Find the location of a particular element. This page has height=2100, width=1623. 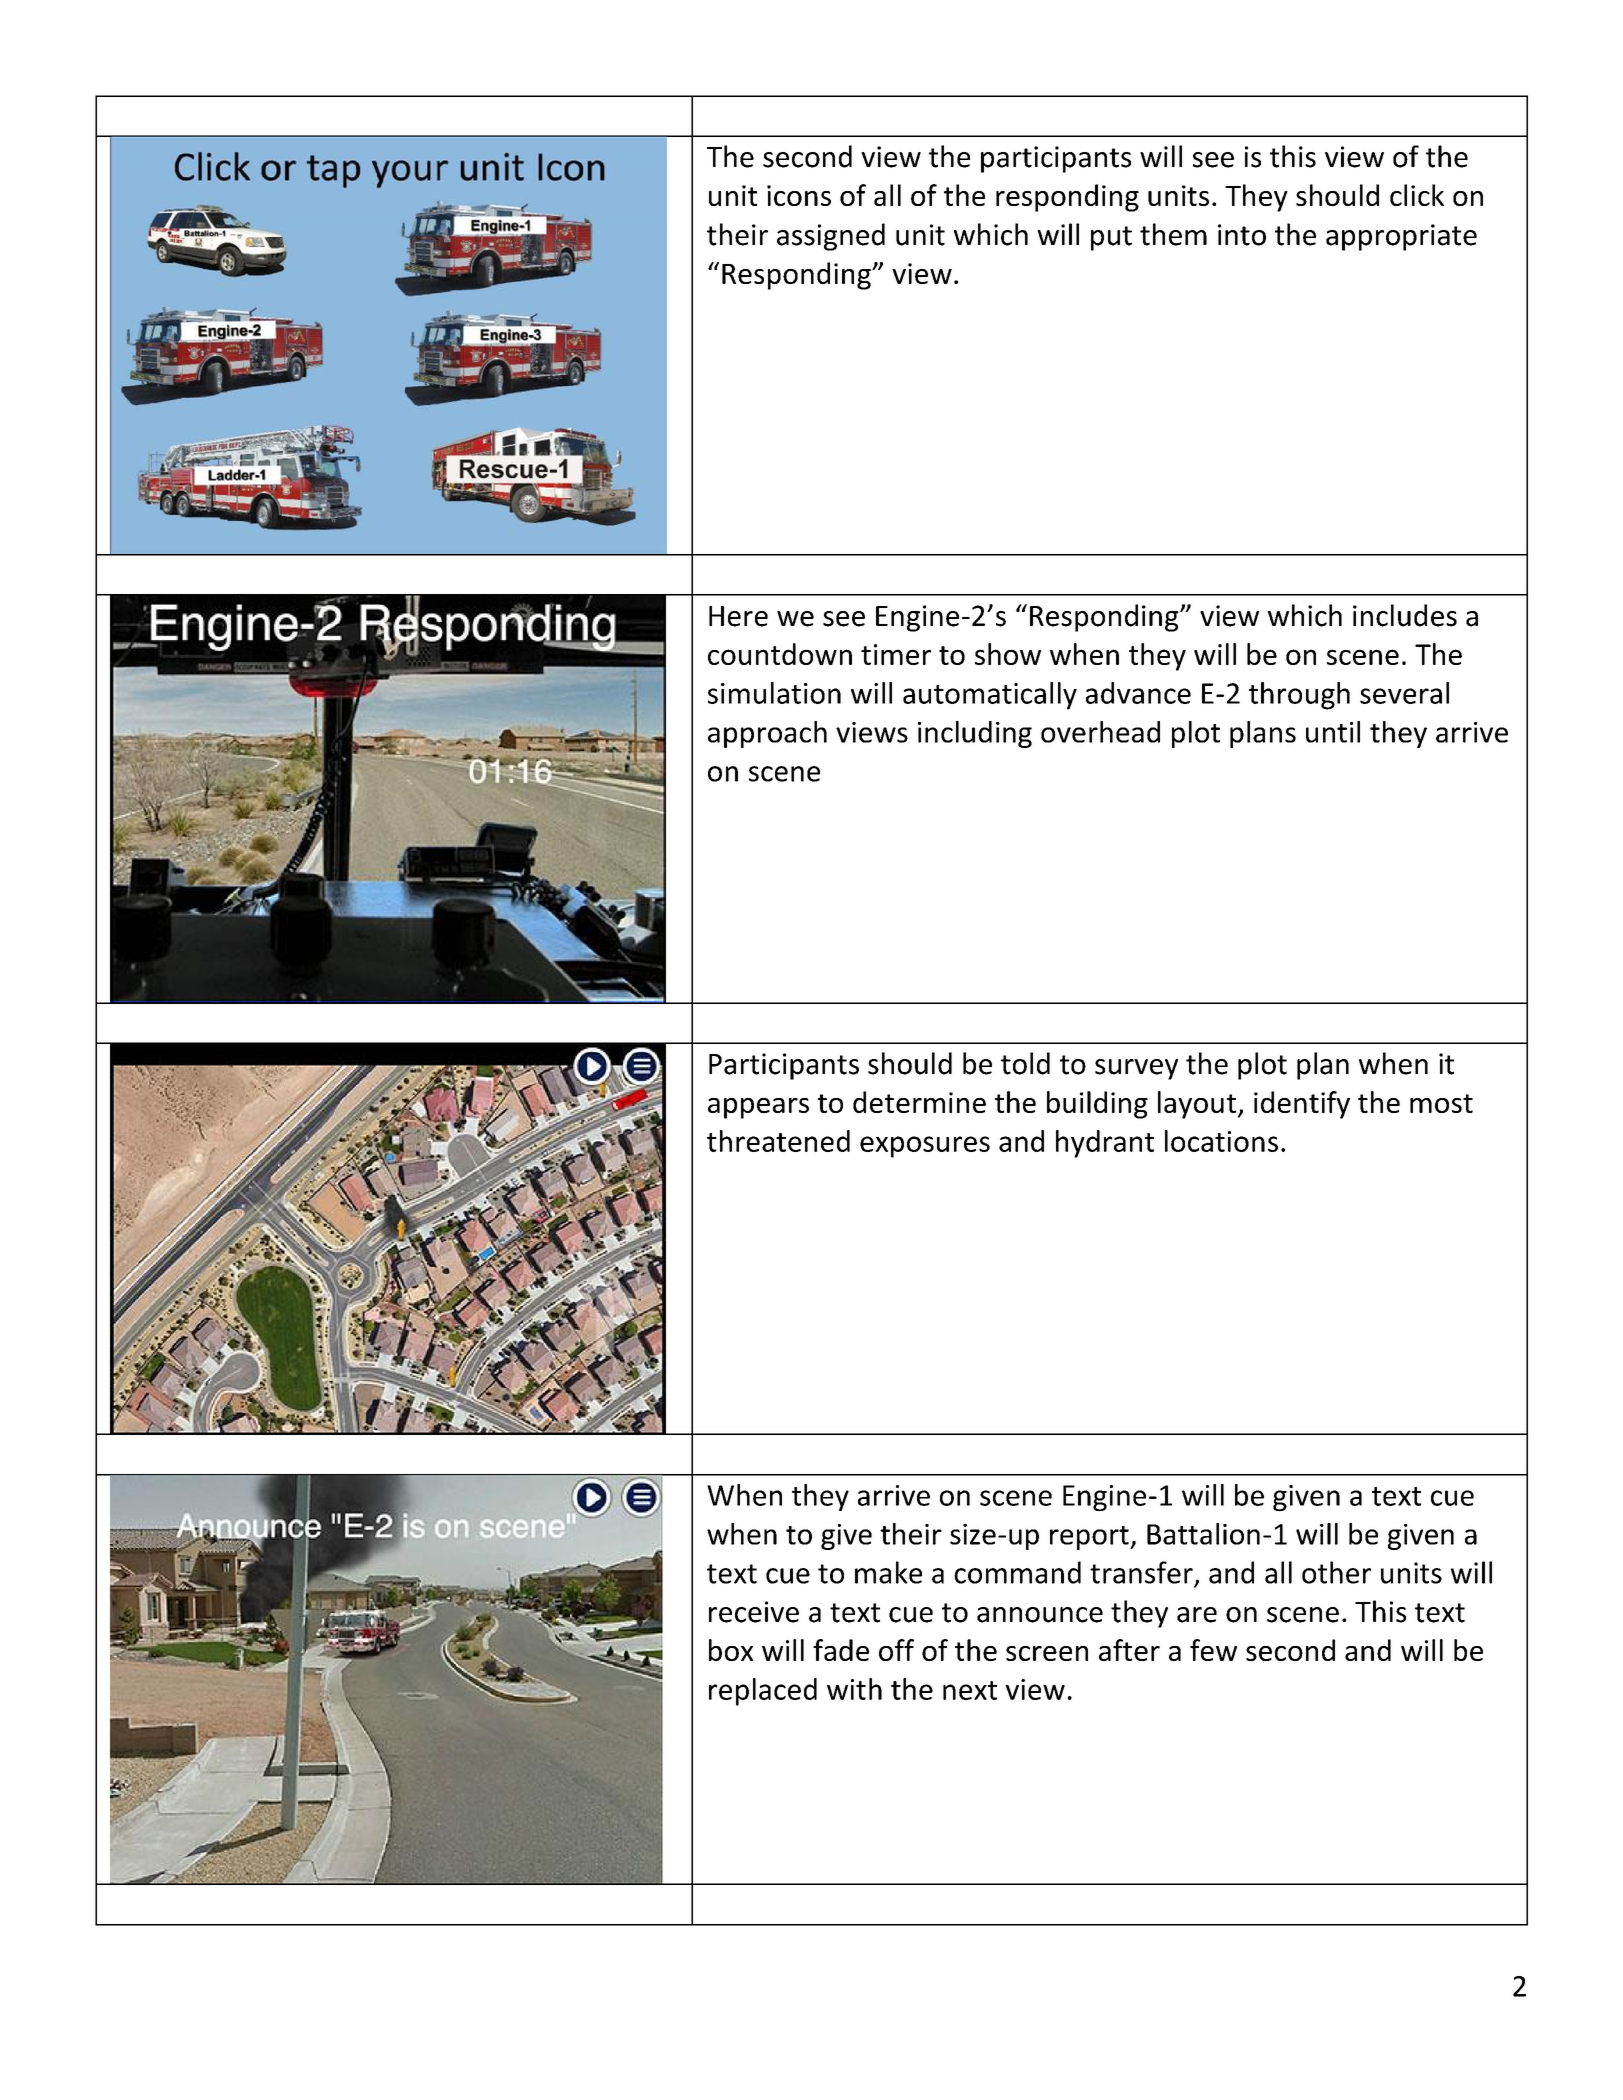

appropriate is located at coordinates (1401, 237).
